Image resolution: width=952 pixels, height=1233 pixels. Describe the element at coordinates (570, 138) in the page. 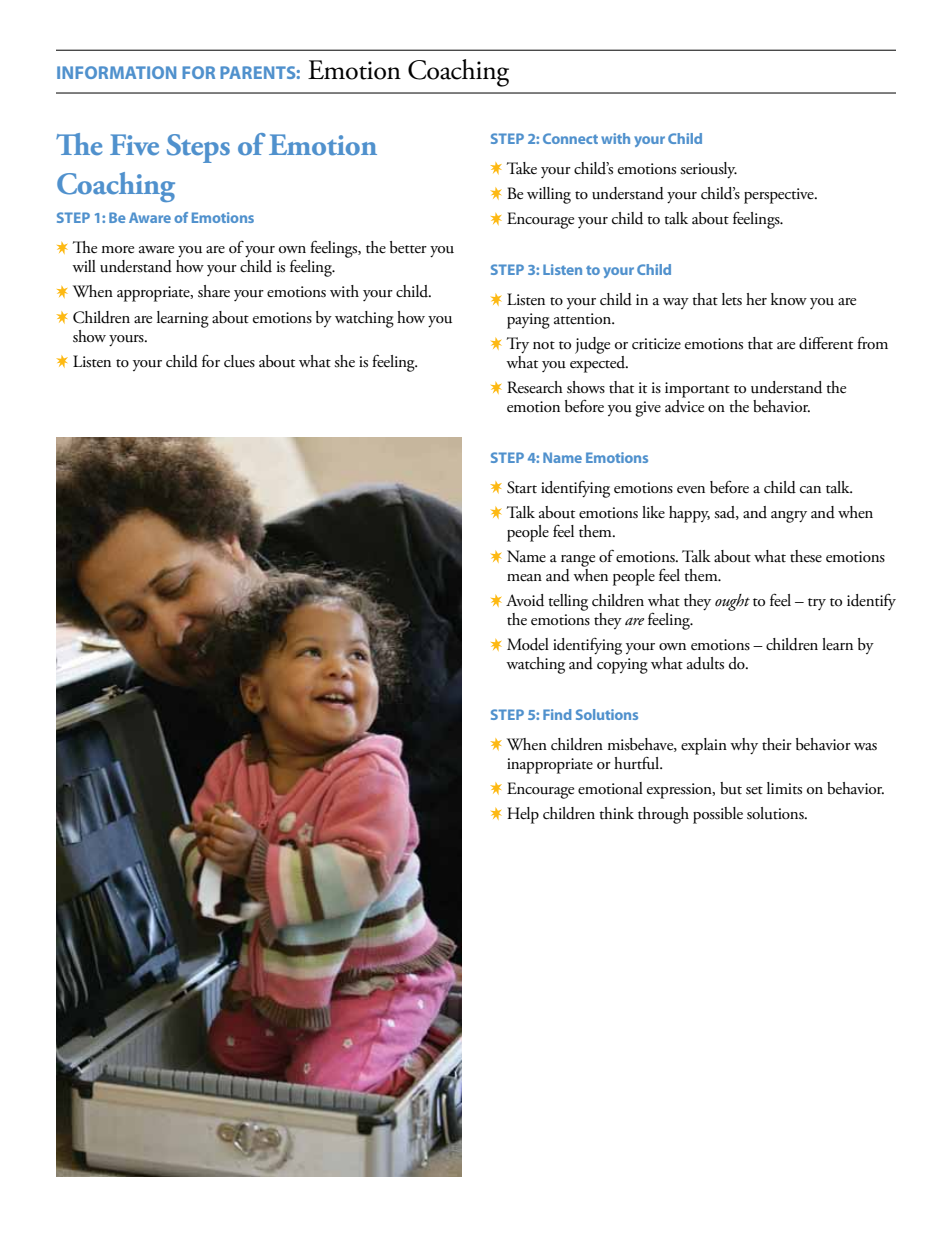

I see `Connect` at that location.
